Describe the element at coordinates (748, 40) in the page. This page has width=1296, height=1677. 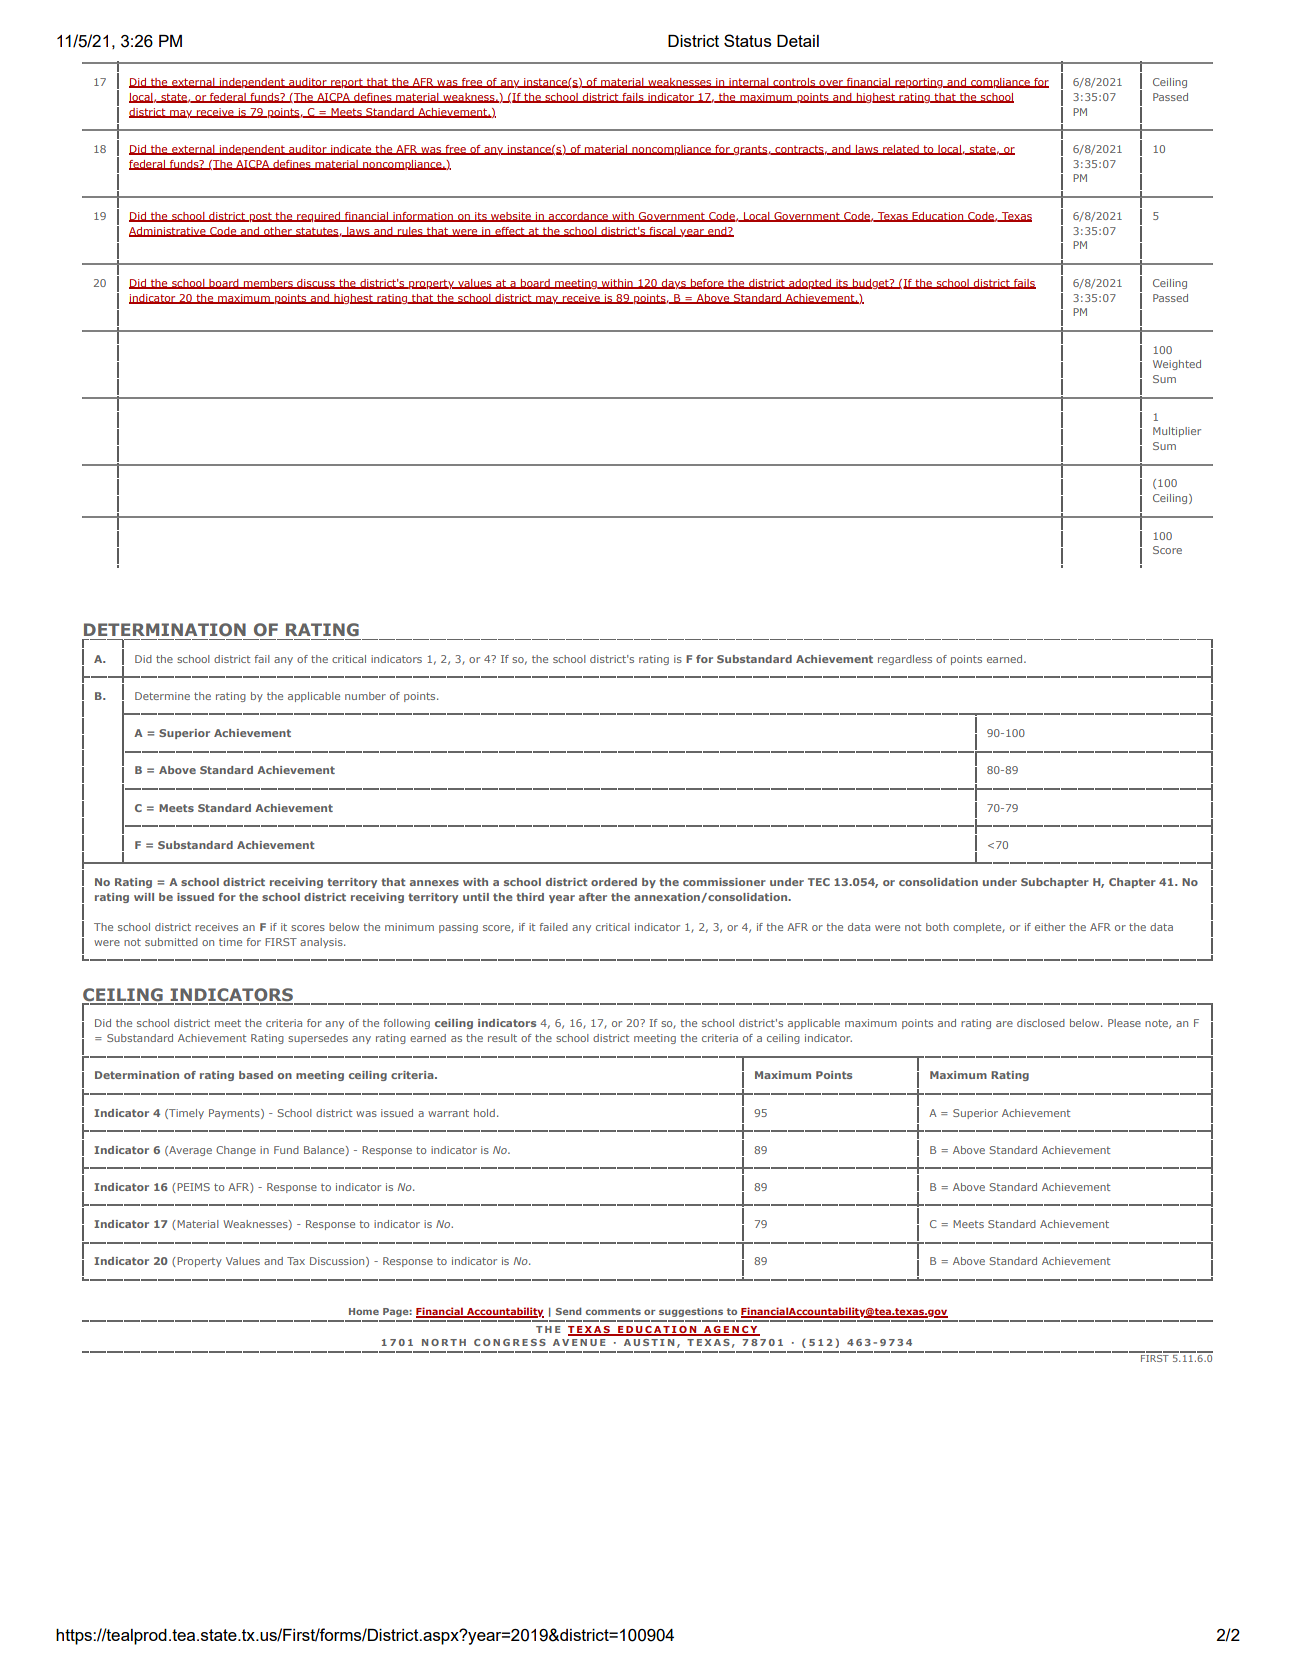
I see `Status` at that location.
